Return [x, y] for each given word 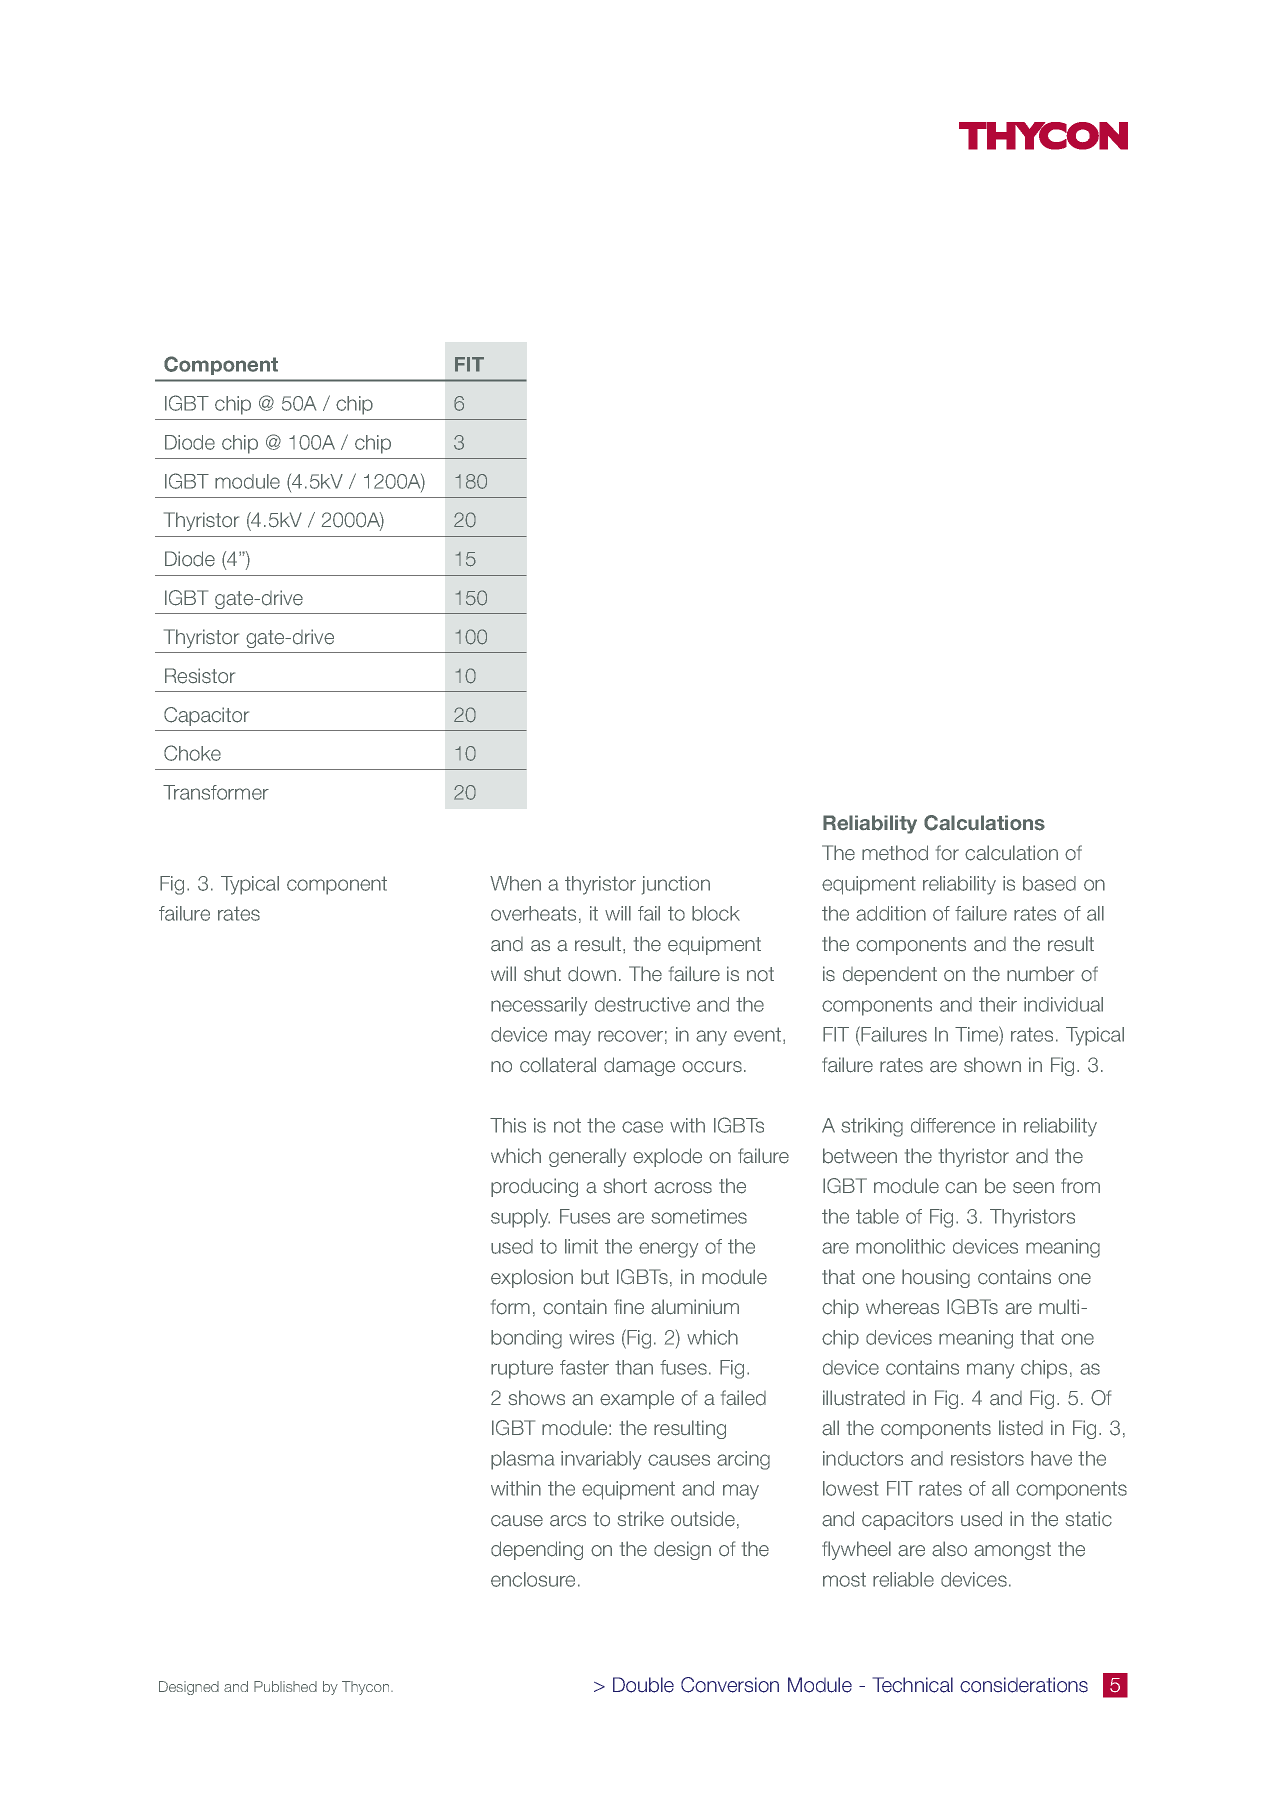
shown [992, 1065]
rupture [522, 1369]
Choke [192, 753]
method [895, 853]
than [634, 1367]
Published [285, 1686]
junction [676, 885]
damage [639, 1066]
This [508, 1125]
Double [643, 1685]
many [990, 1371]
